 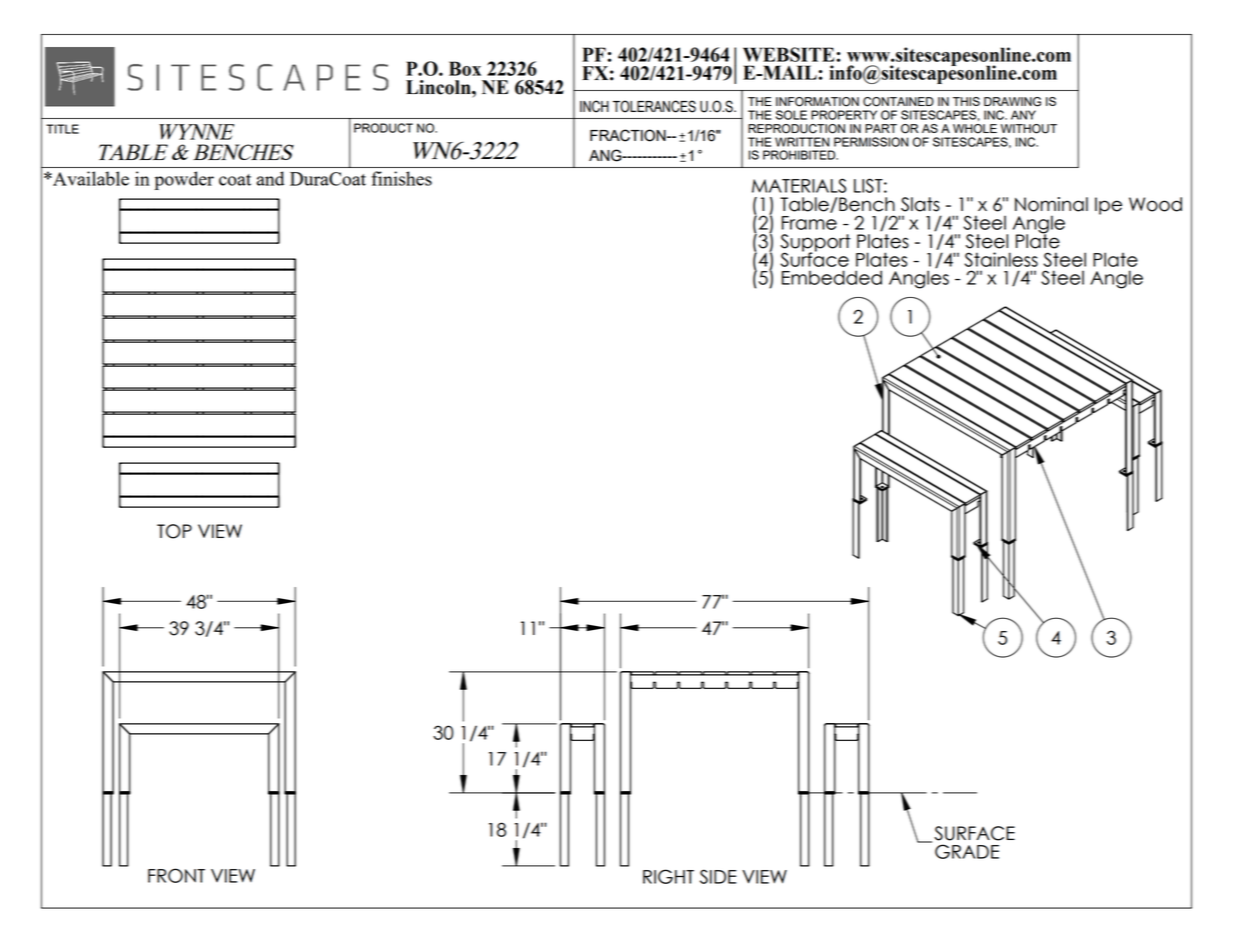 I want to click on TITLE, so click(x=62, y=129).
